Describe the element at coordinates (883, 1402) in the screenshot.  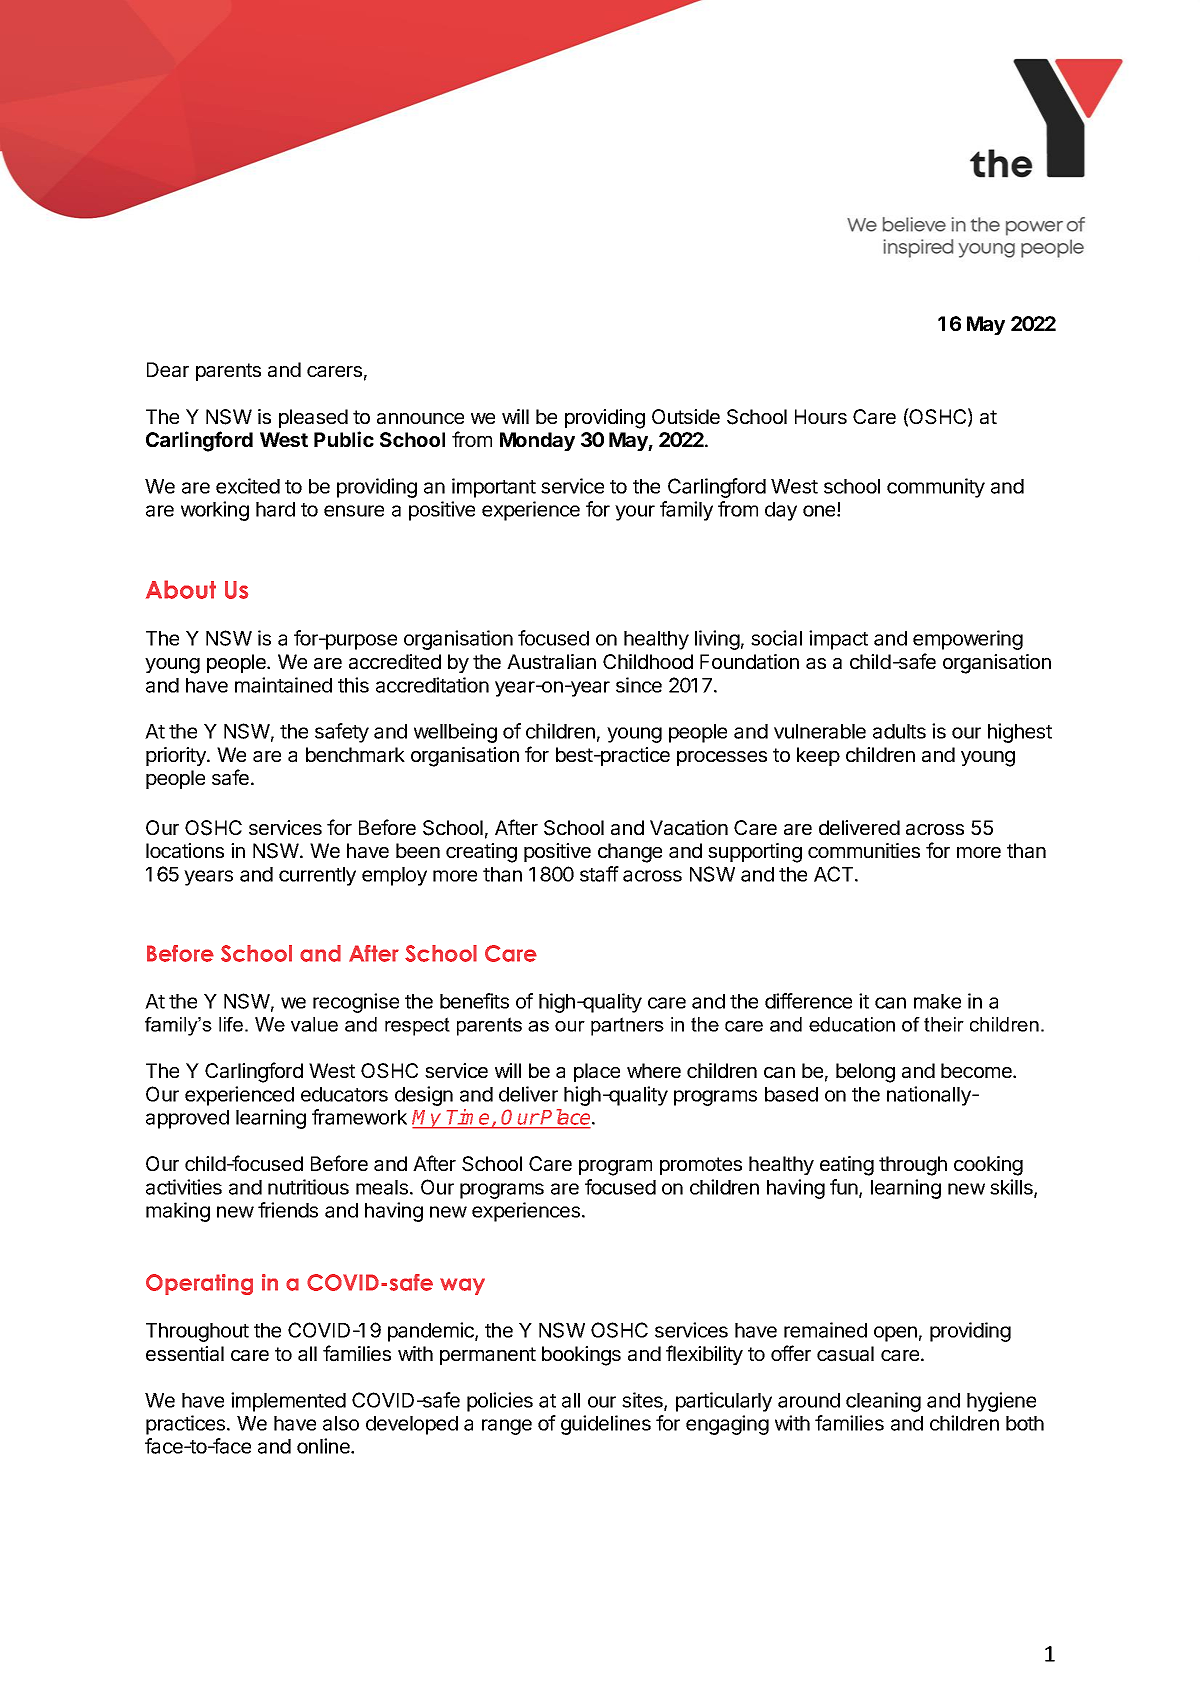
I see `cleaning` at that location.
